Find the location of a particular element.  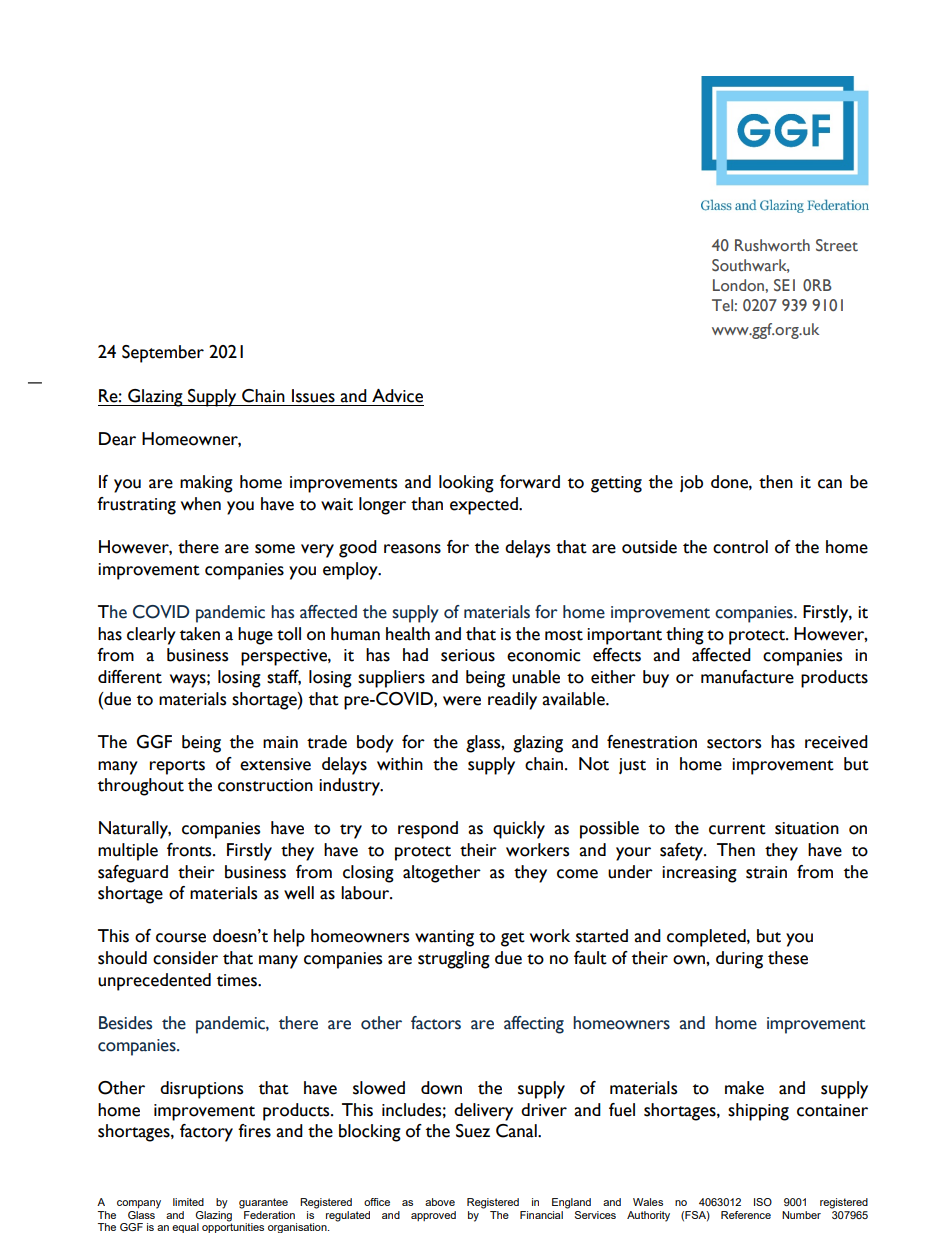

Advice is located at coordinates (397, 396).
